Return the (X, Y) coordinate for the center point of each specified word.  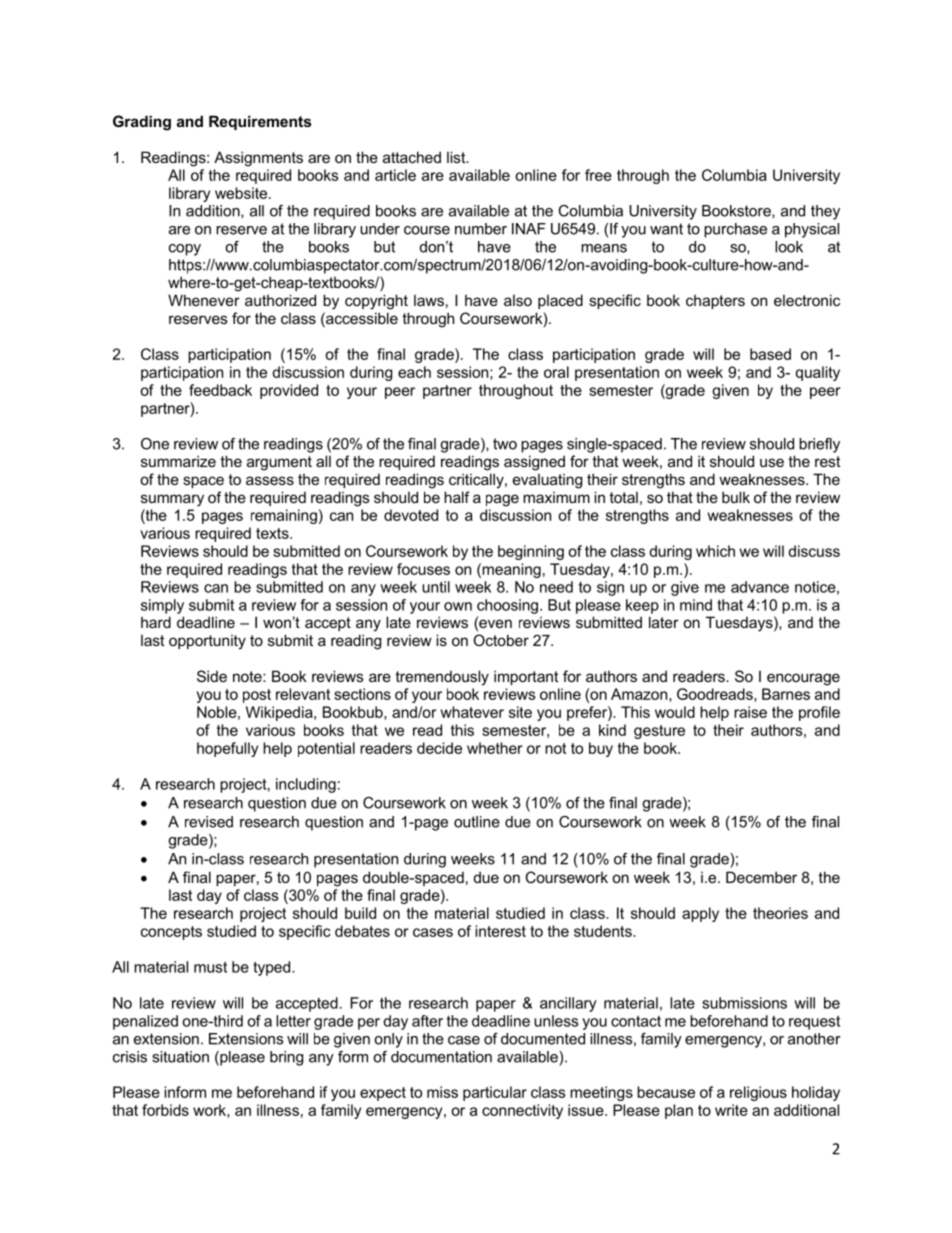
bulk (736, 497)
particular (495, 1093)
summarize (178, 461)
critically (477, 481)
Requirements (260, 122)
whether (495, 748)
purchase (735, 230)
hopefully (227, 749)
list (457, 157)
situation (180, 1057)
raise (750, 712)
